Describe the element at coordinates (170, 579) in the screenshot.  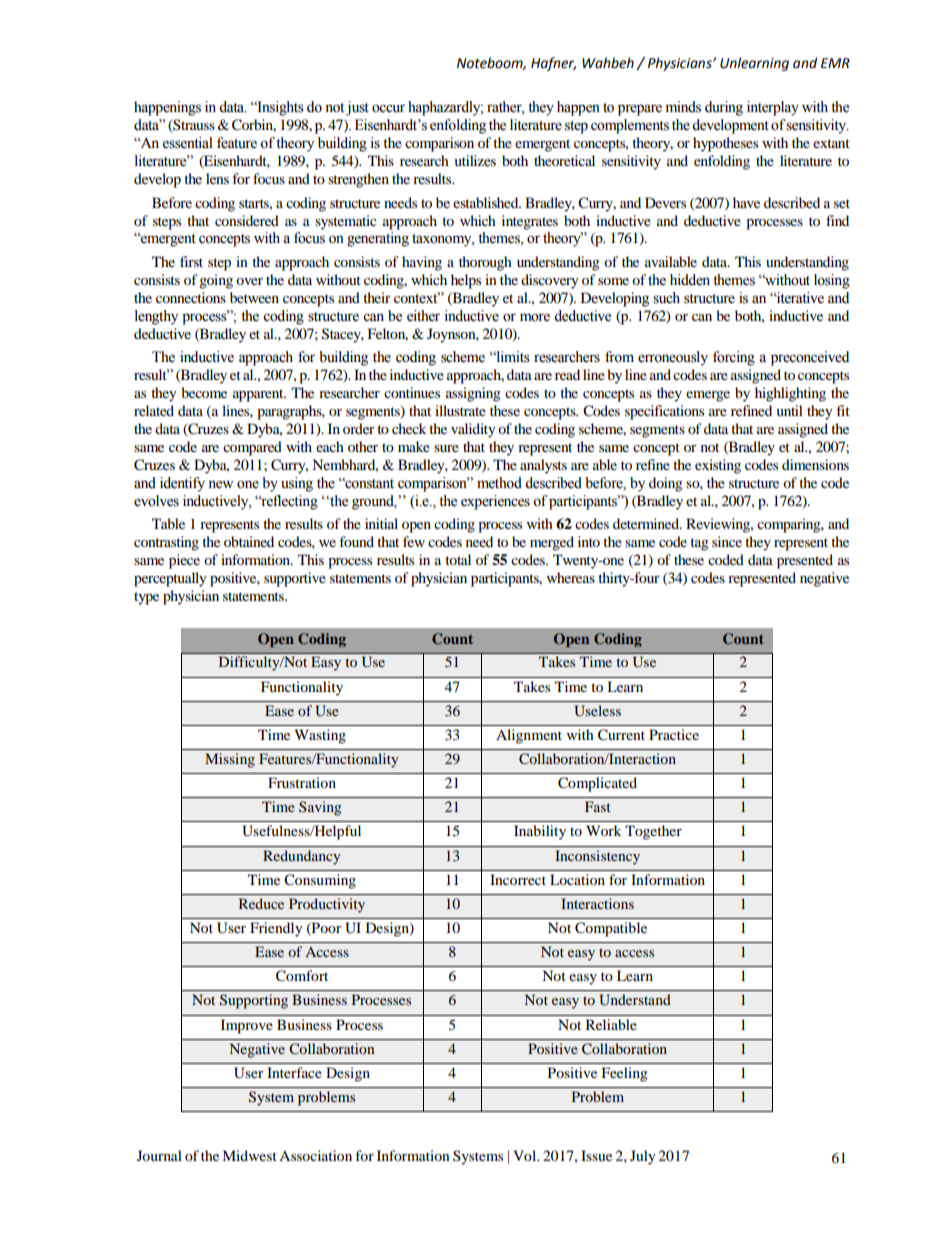
I see `perceptually` at that location.
